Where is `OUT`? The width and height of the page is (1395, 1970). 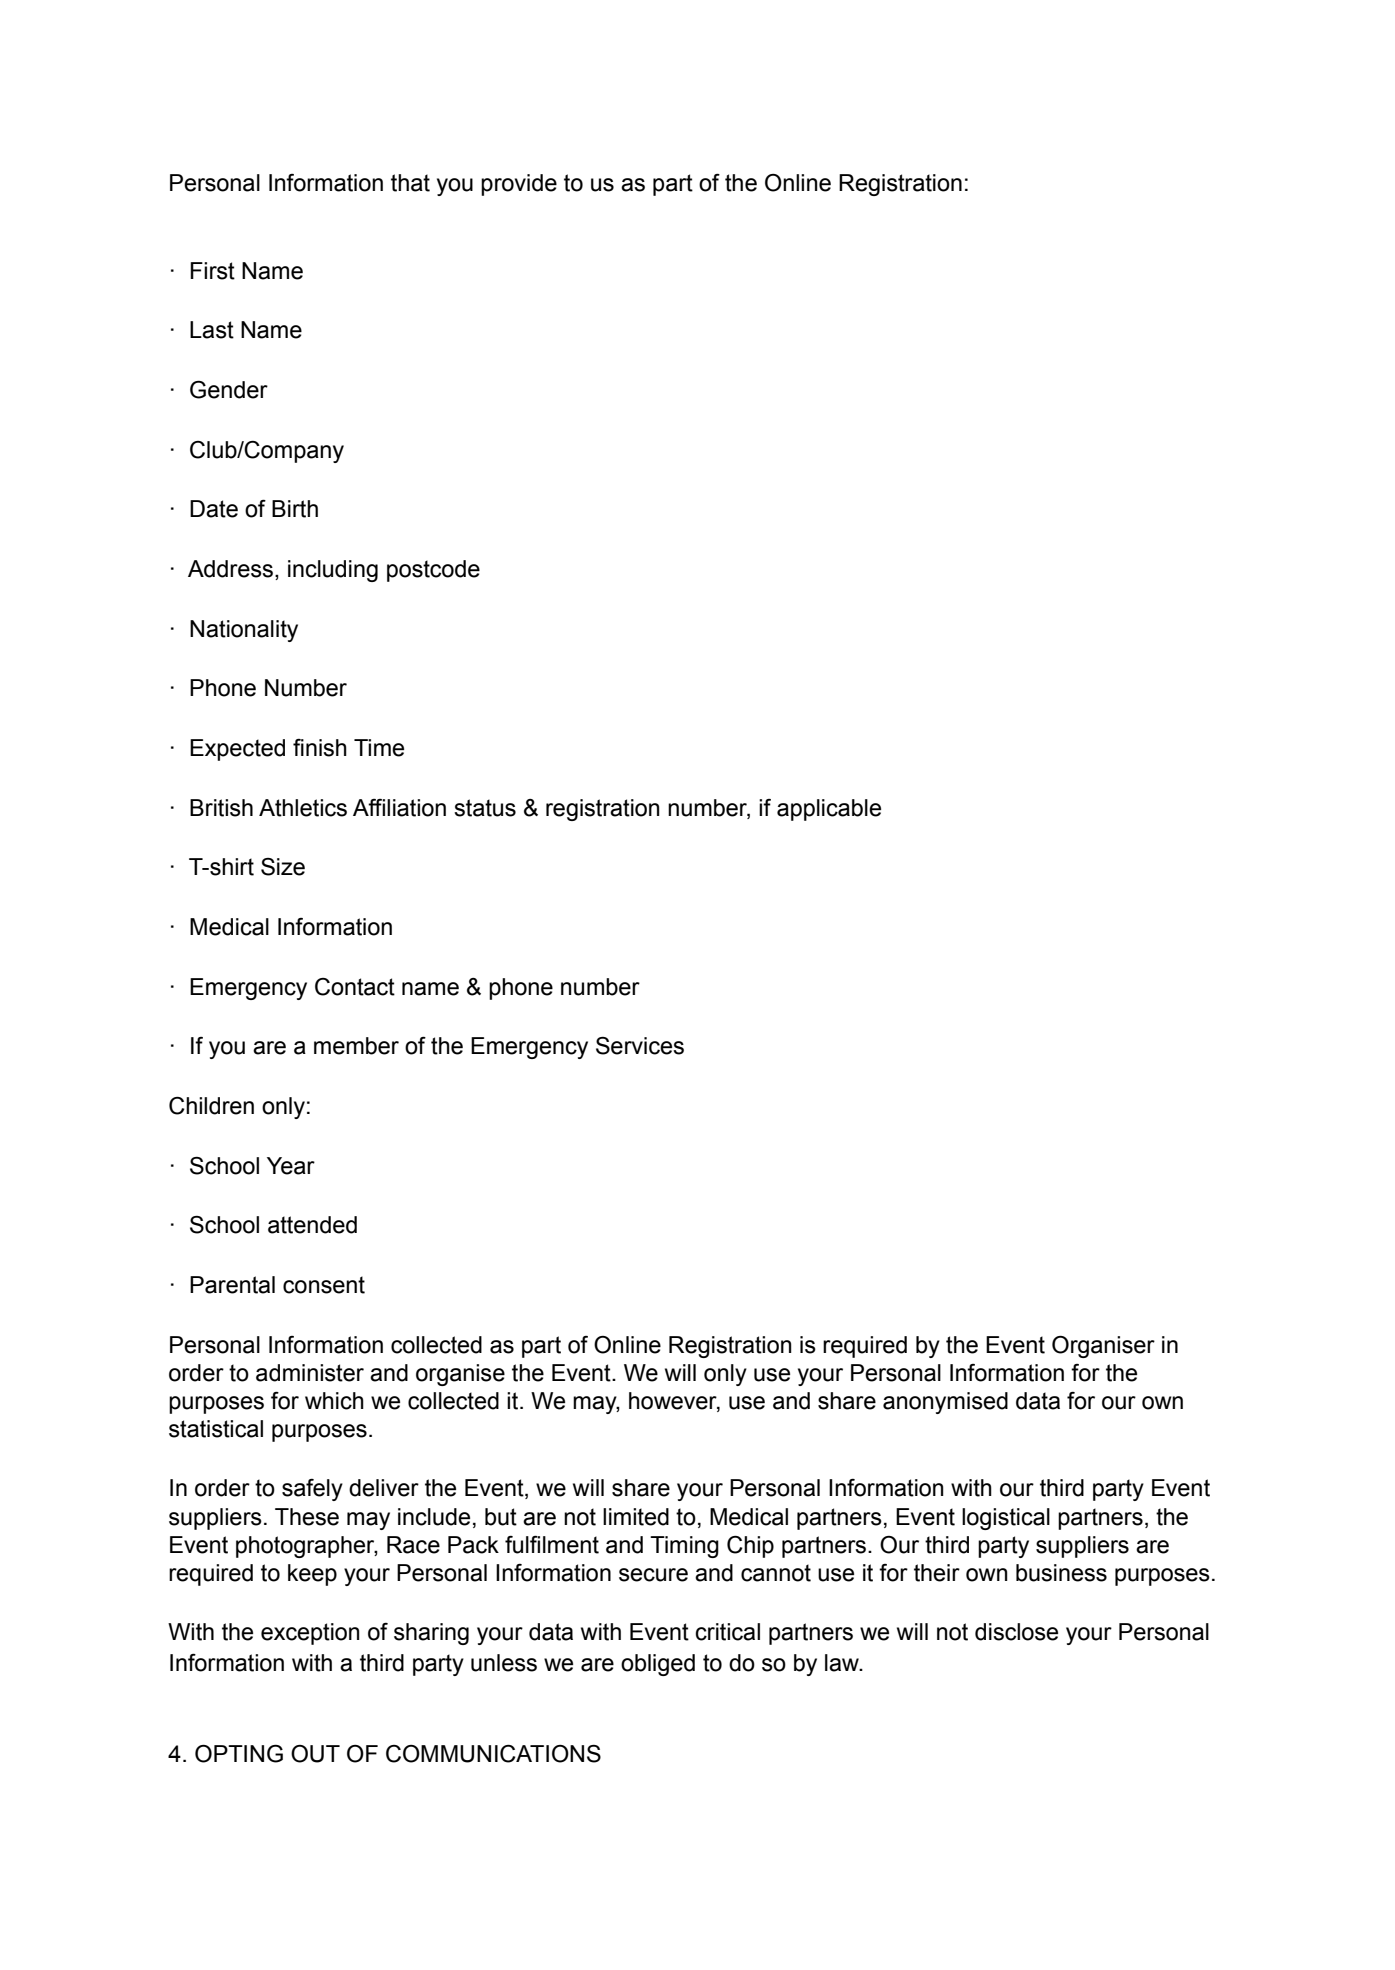 OUT is located at coordinates (315, 1754).
